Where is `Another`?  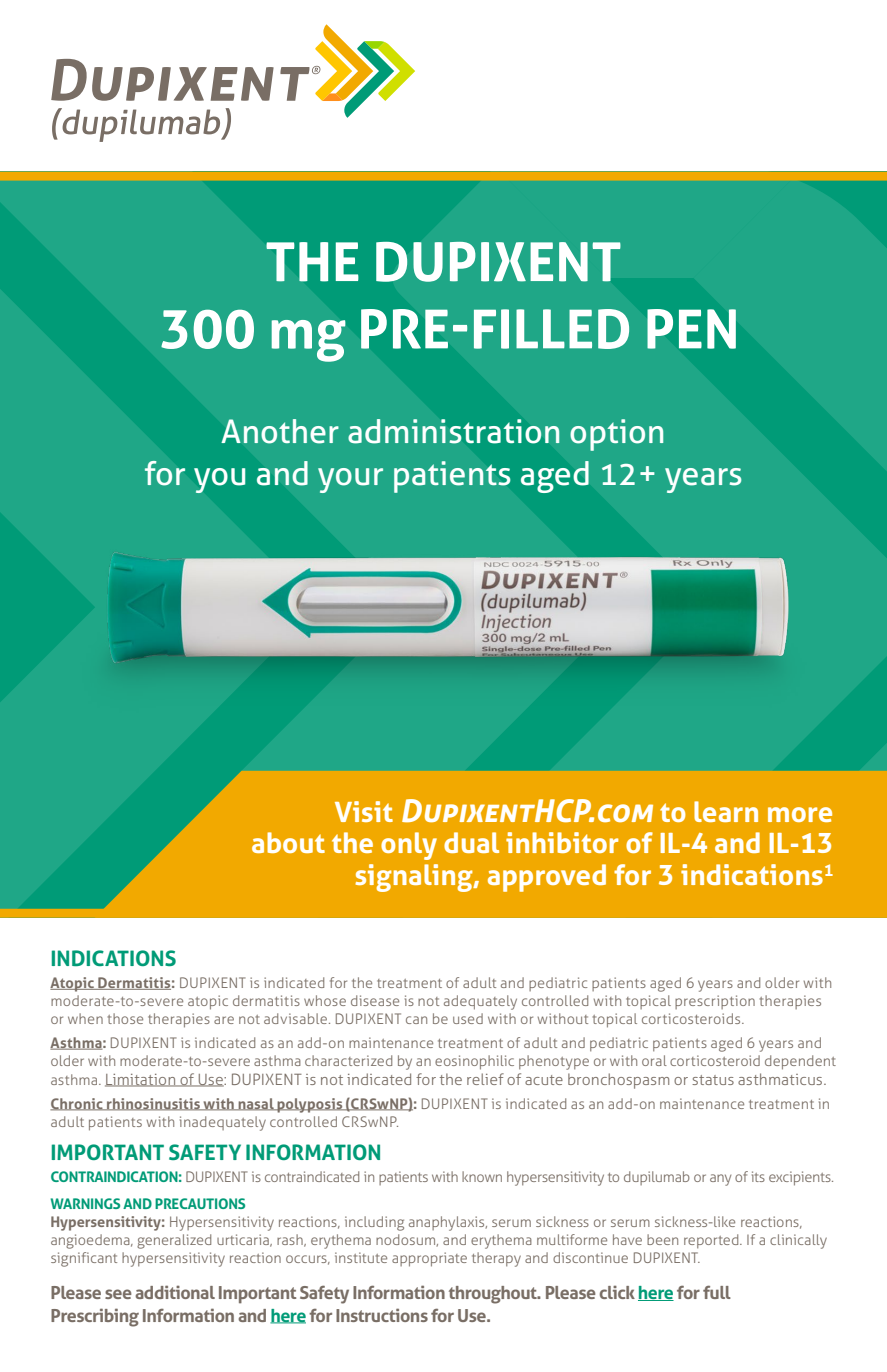
Another is located at coordinates (280, 431).
